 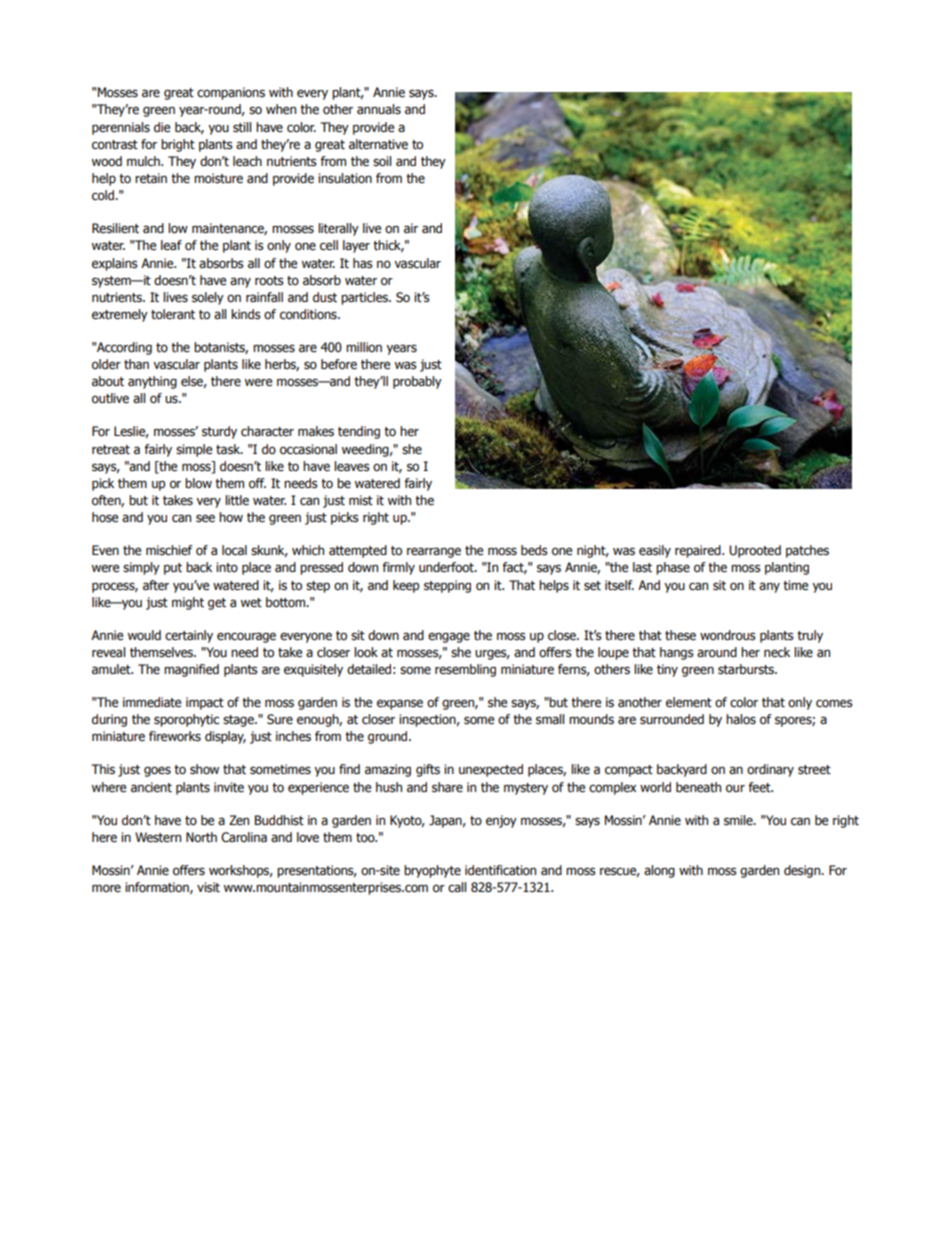 I want to click on blow, so click(x=198, y=483).
